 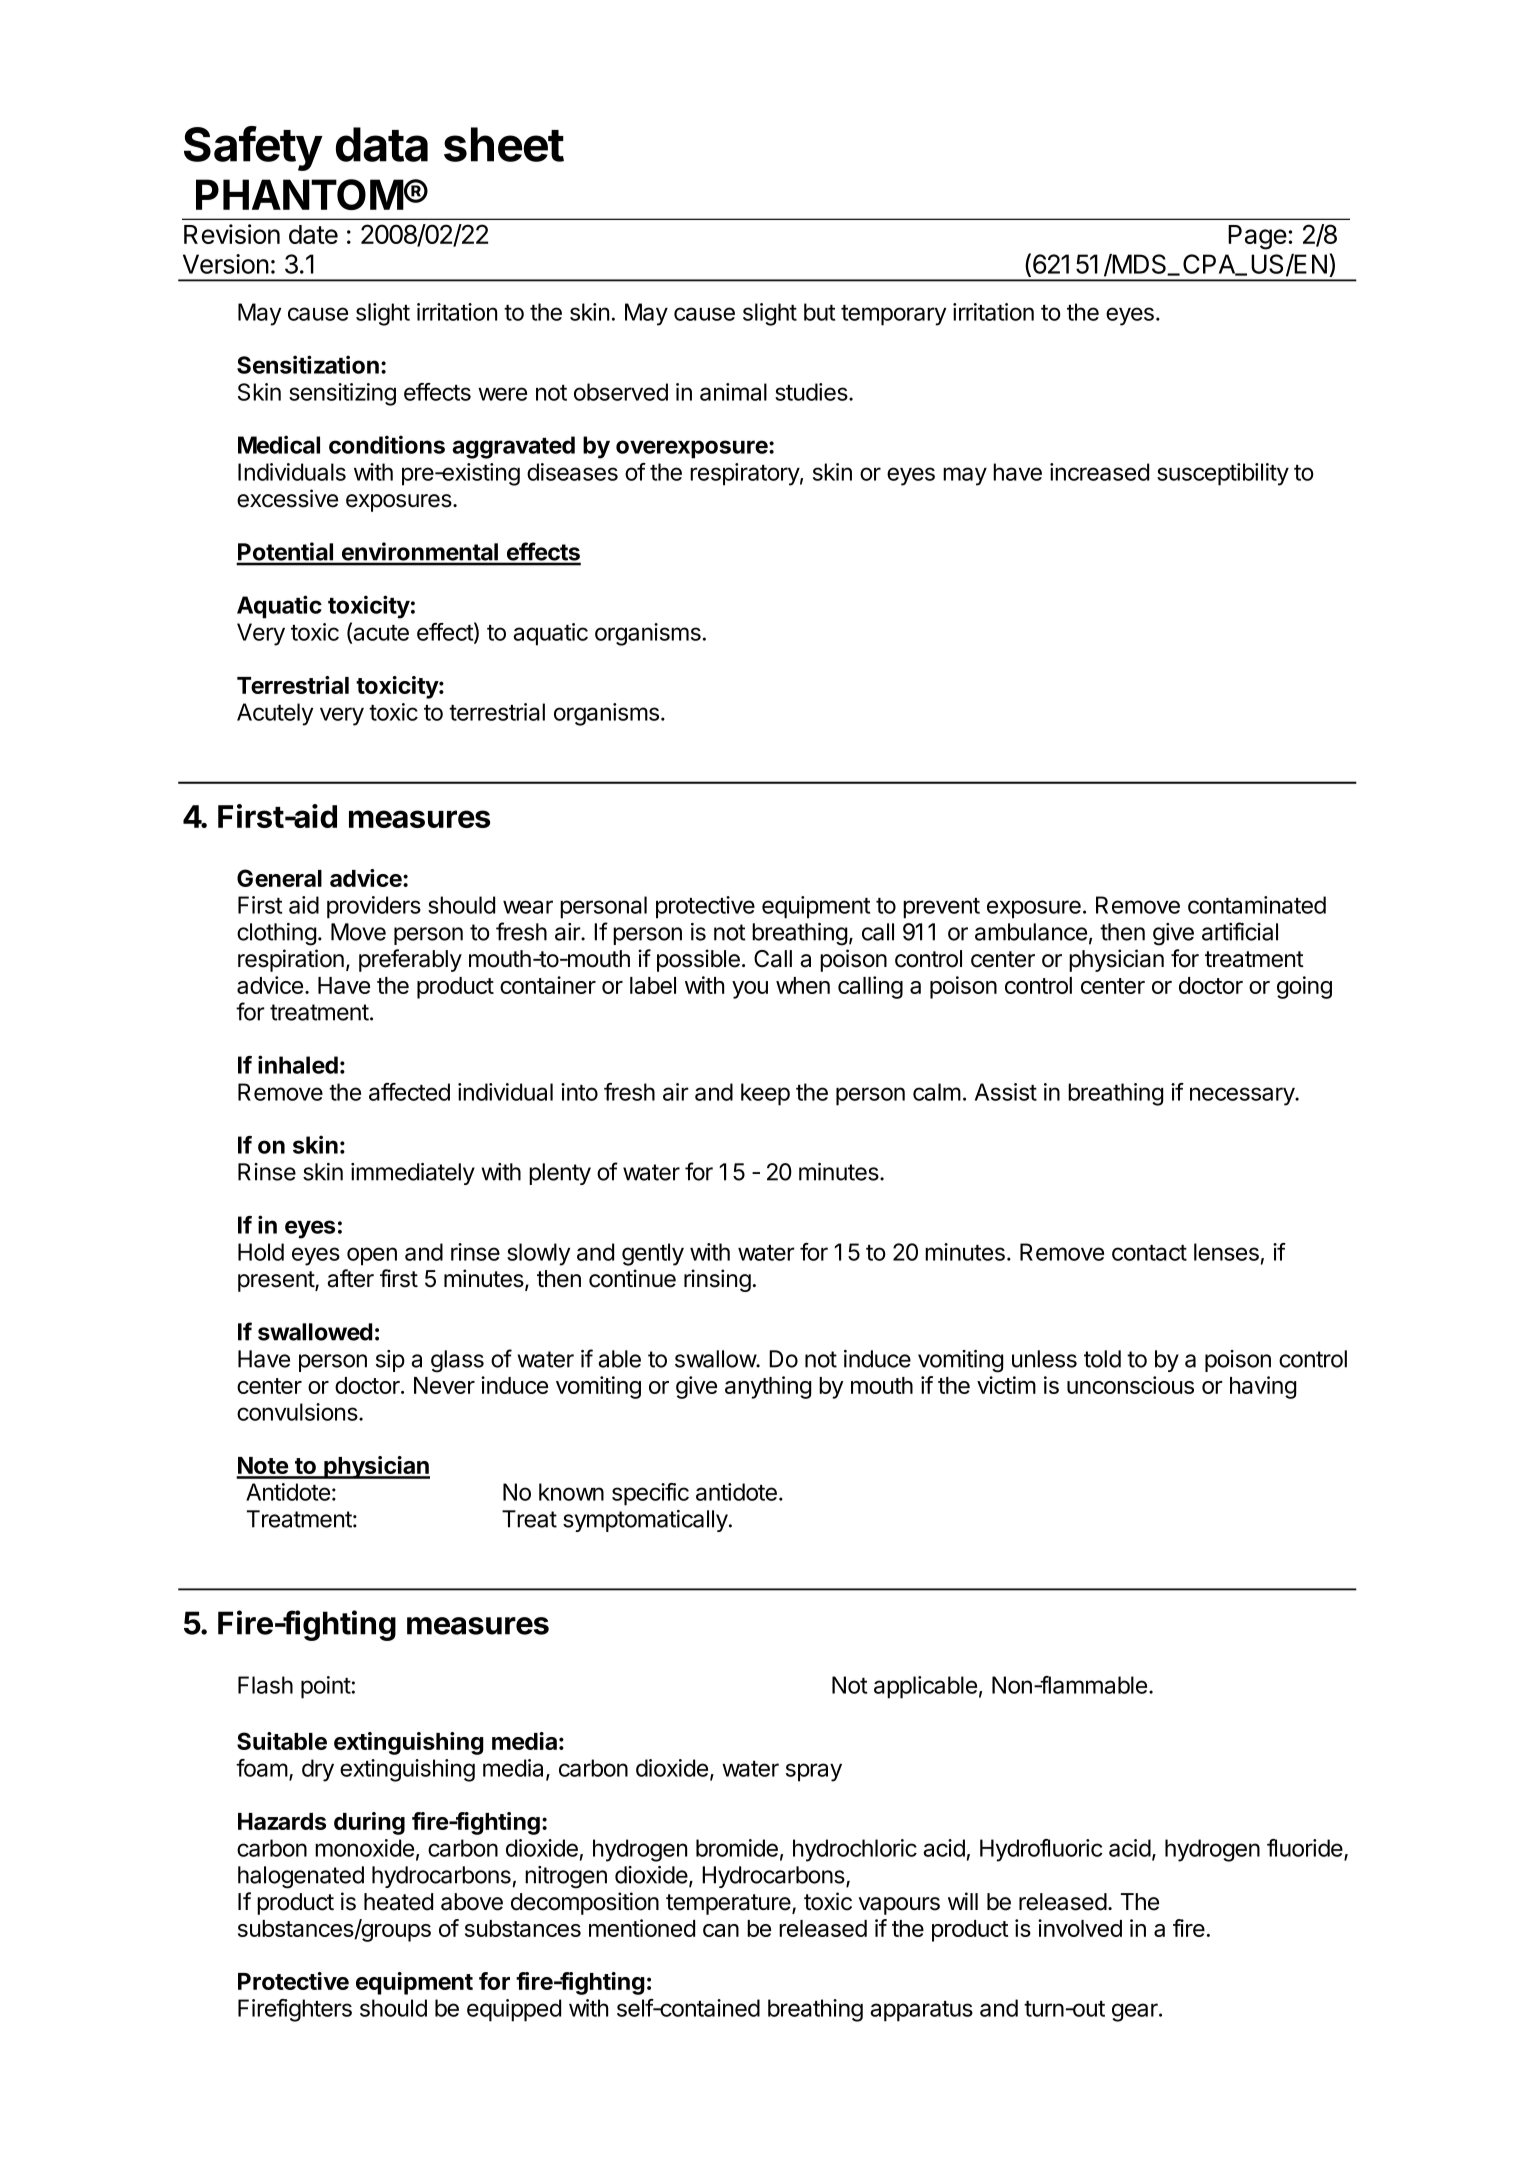 I want to click on contact, so click(x=1149, y=1253).
